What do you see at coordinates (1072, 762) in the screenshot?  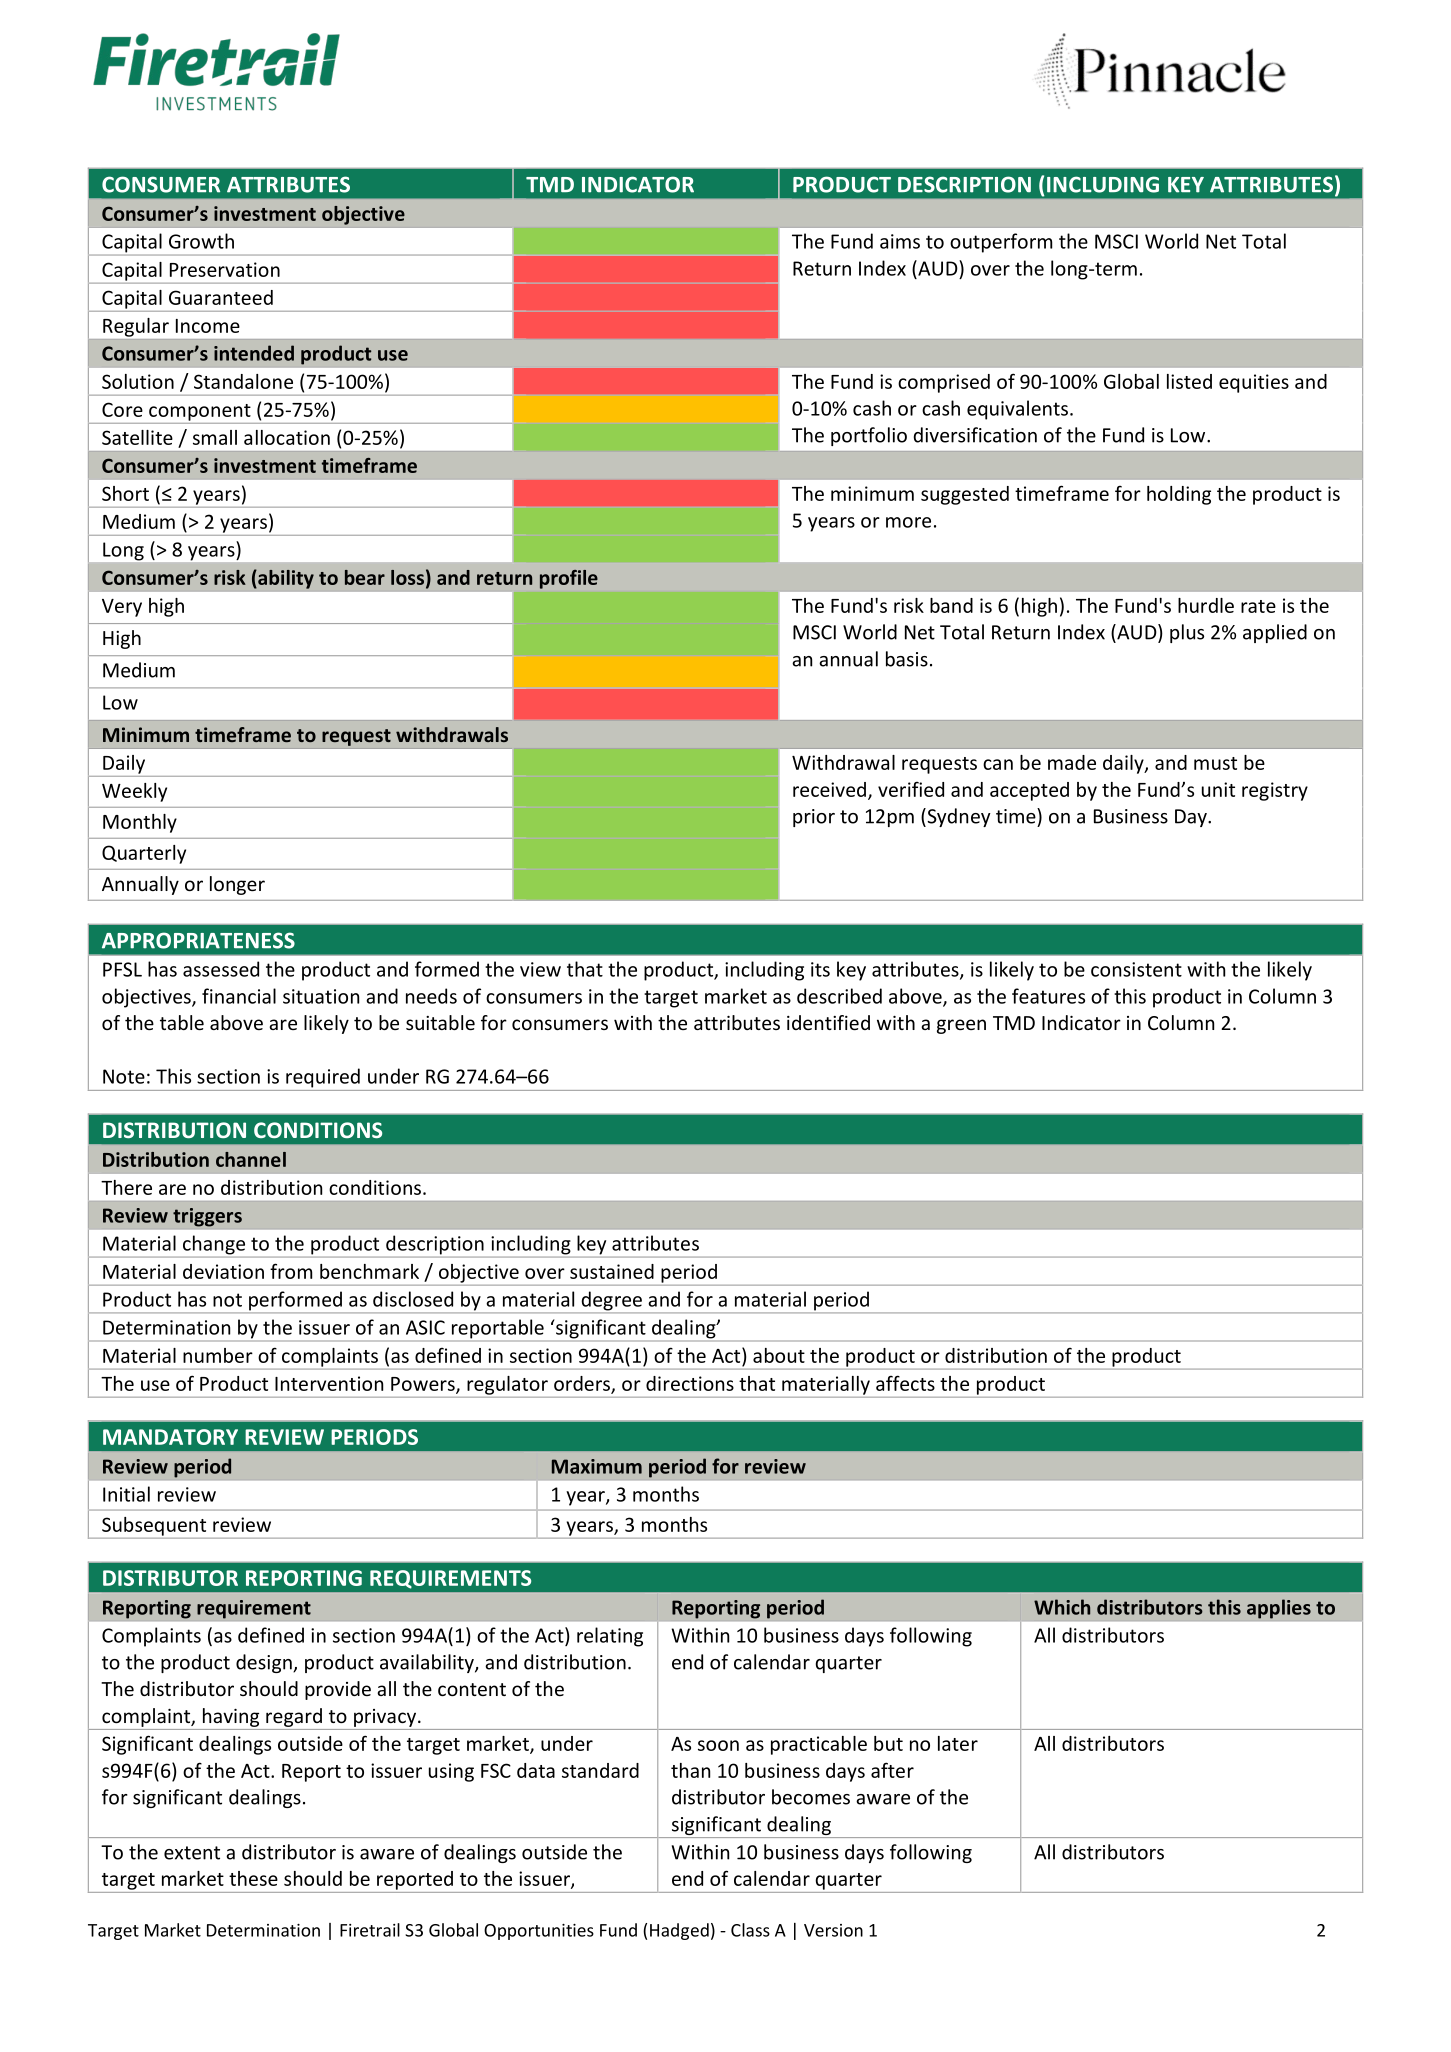 I see `made` at bounding box center [1072, 762].
